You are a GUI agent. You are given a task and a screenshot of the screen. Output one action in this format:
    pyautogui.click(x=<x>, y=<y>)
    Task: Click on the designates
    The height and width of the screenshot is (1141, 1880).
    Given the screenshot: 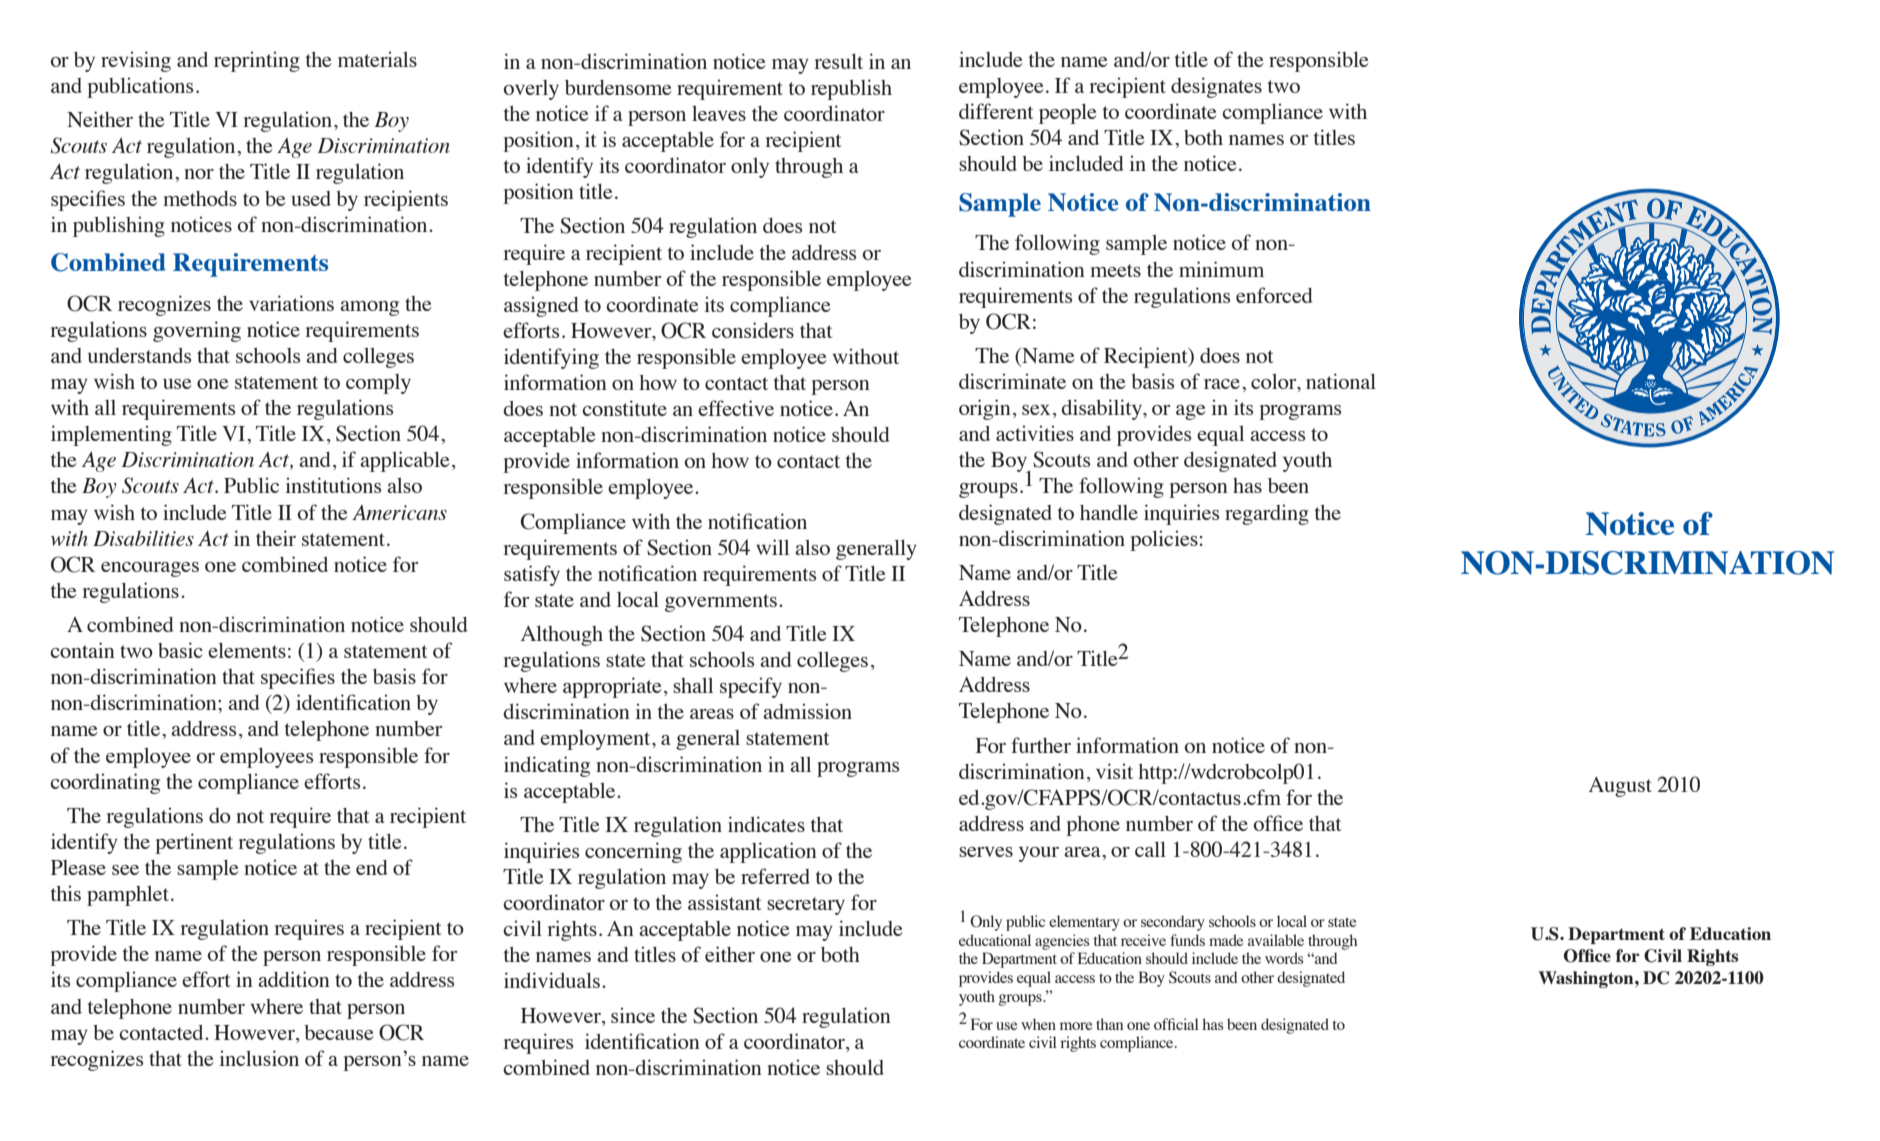 What is the action you would take?
    pyautogui.click(x=1216, y=87)
